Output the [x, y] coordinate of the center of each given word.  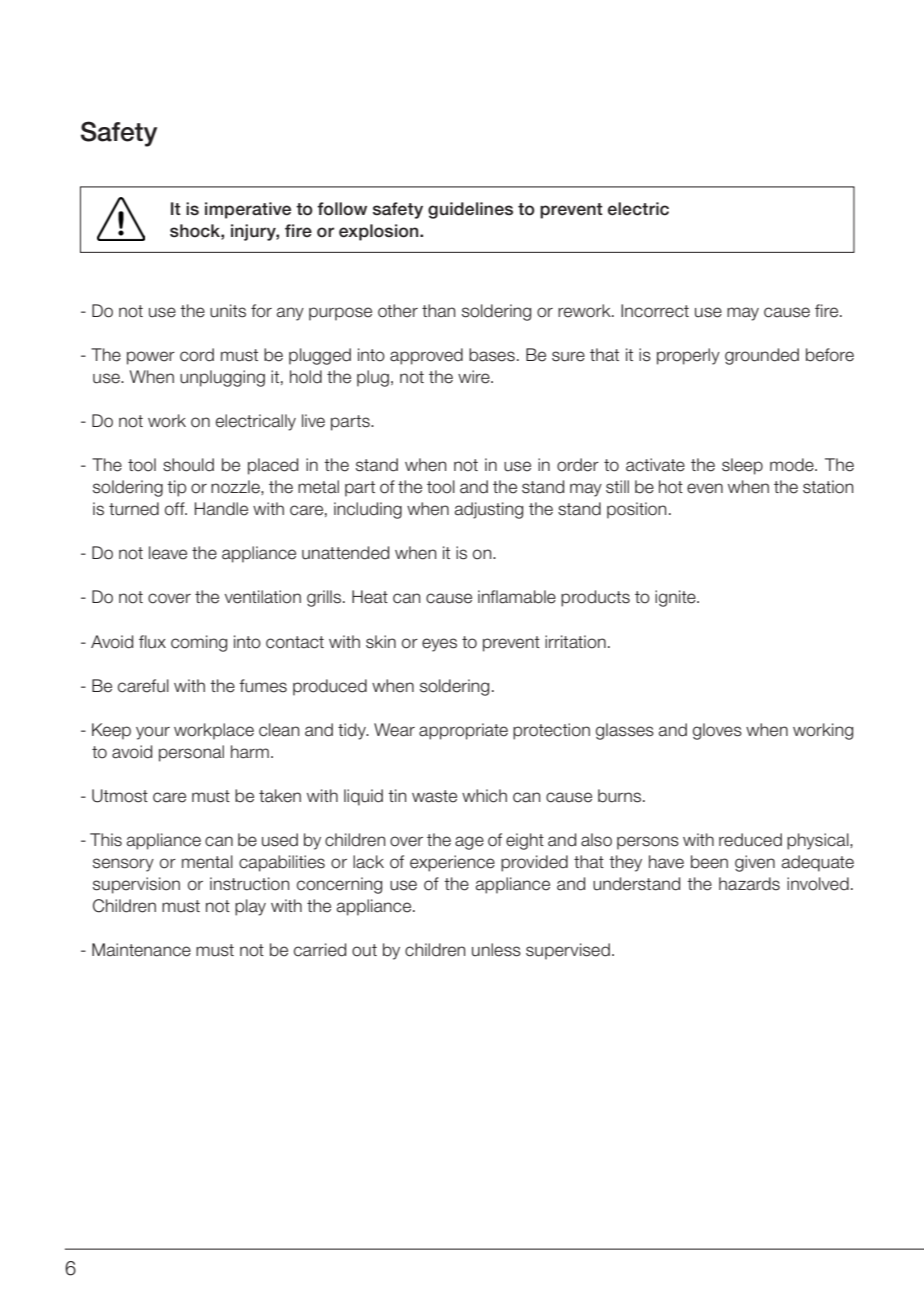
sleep [742, 466]
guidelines [470, 210]
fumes [263, 686]
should [188, 465]
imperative [248, 210]
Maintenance [141, 950]
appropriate [463, 731]
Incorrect [655, 311]
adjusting [489, 510]
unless [496, 950]
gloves [717, 731]
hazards [749, 884]
